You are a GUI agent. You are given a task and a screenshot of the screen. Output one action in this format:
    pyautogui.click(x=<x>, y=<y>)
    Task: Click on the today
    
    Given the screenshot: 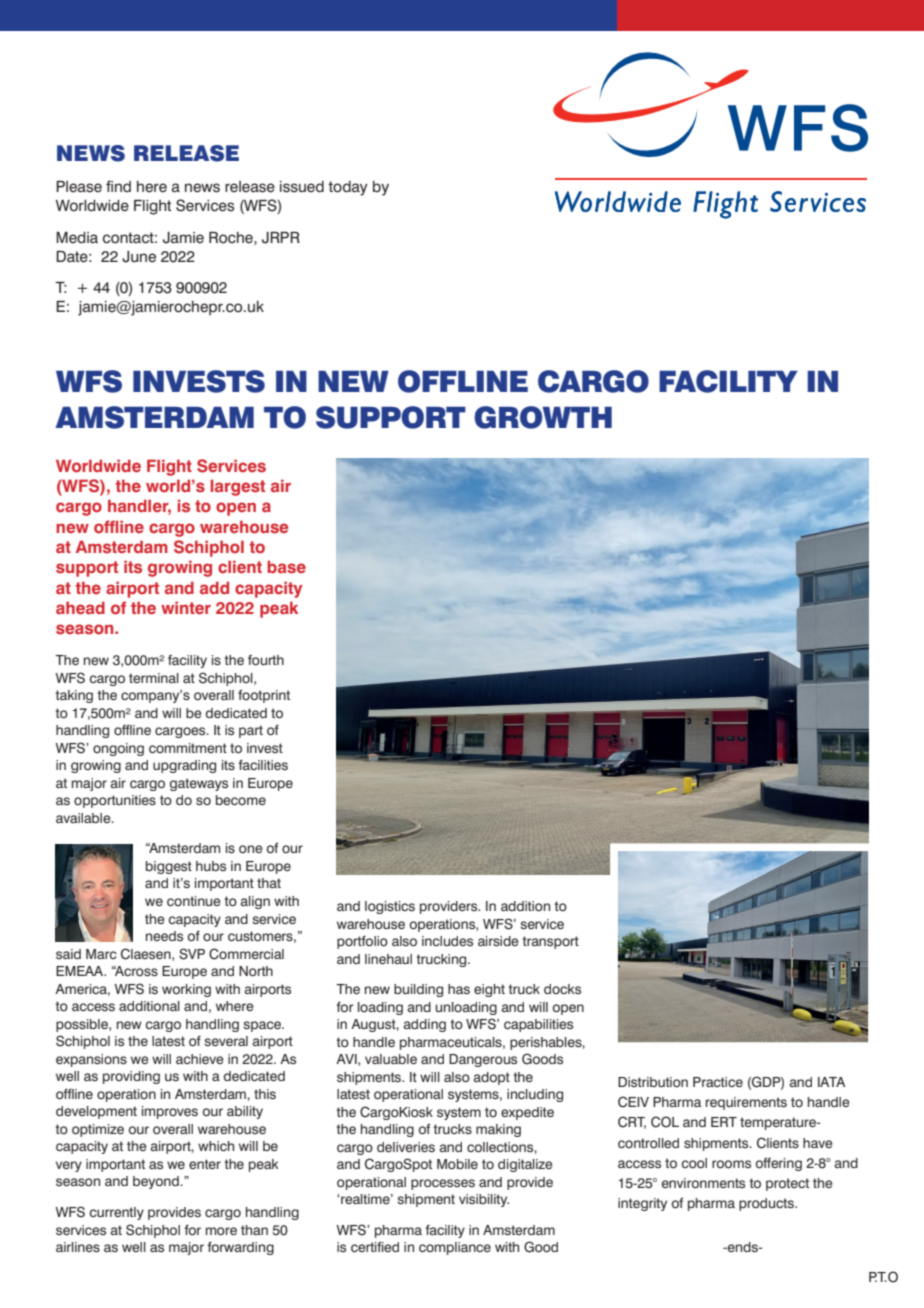 What is the action you would take?
    pyautogui.click(x=348, y=188)
